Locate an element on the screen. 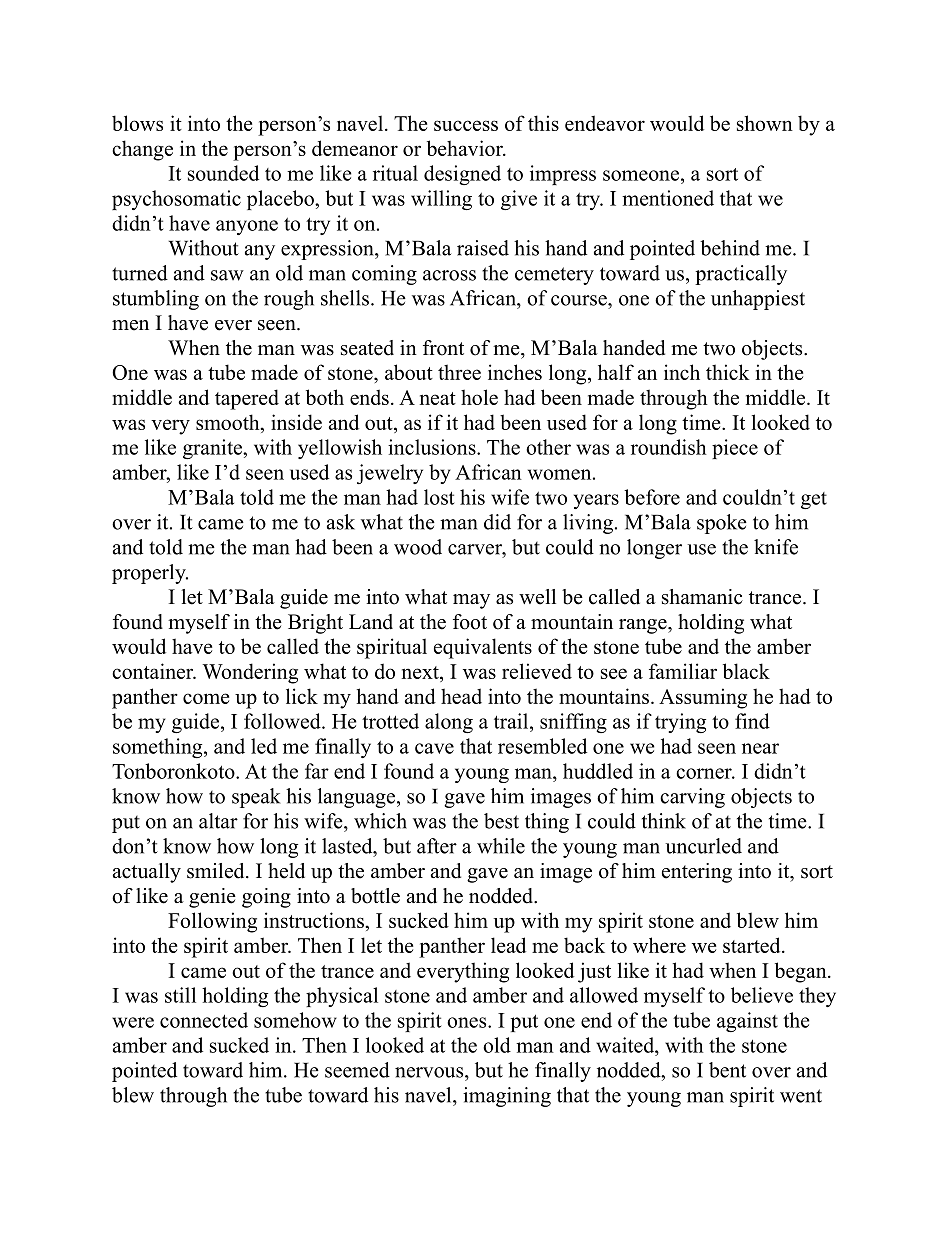 Image resolution: width=952 pixels, height=1233 pixels. properly is located at coordinates (150, 574).
